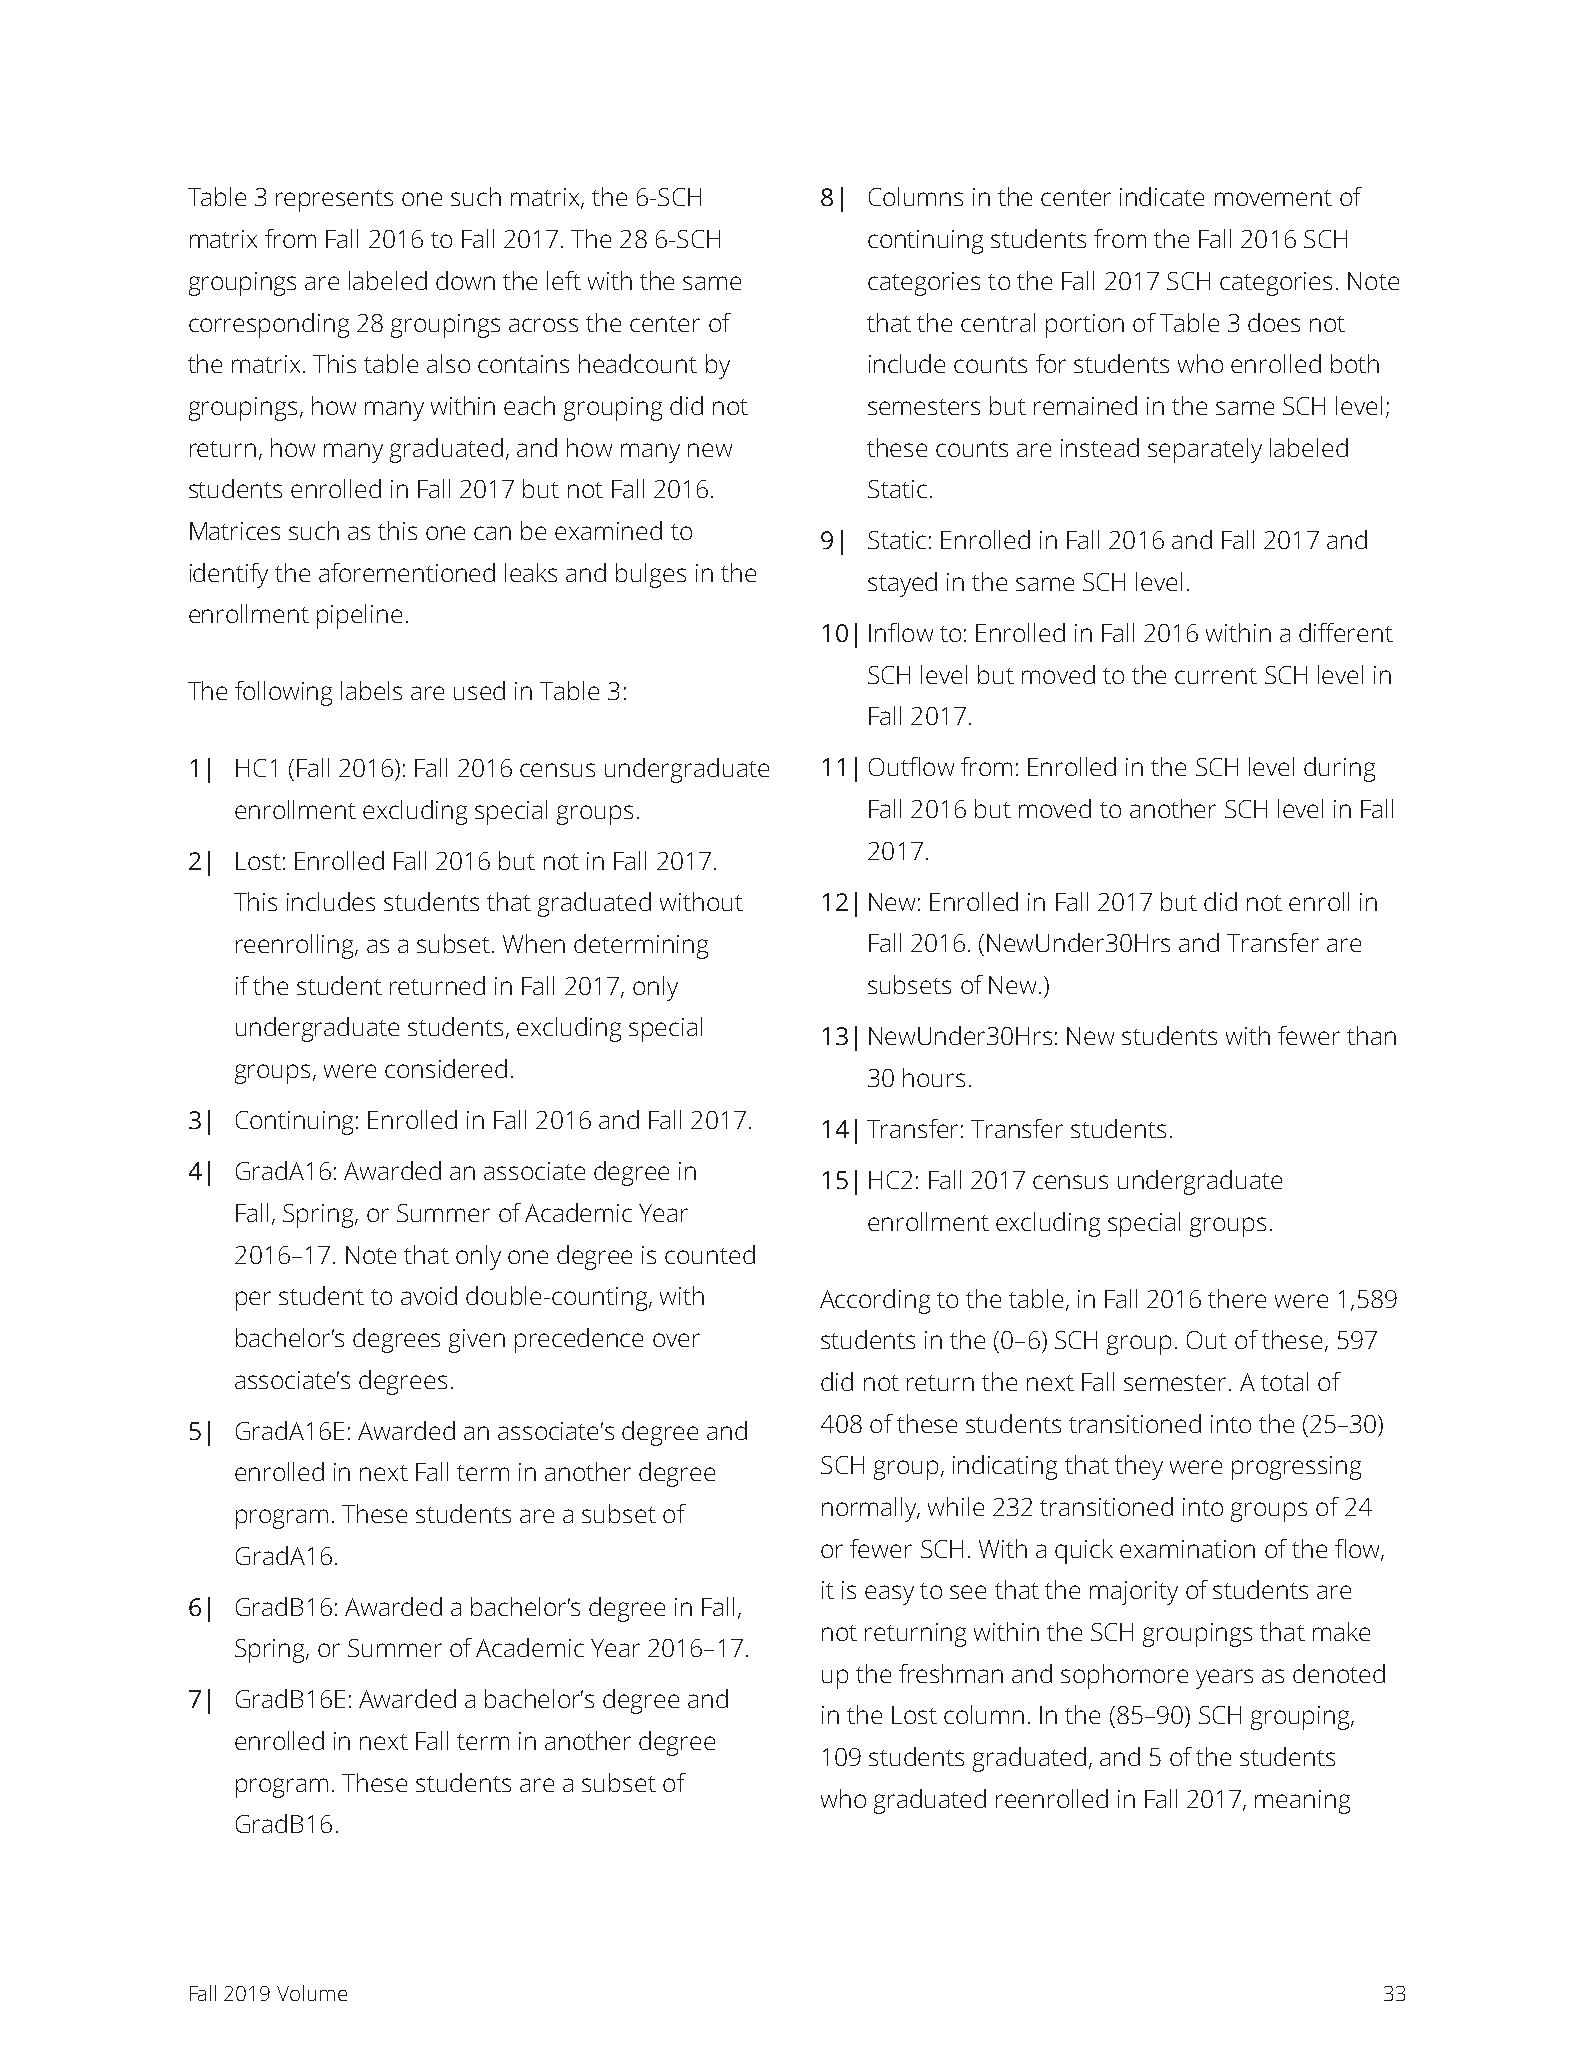  What do you see at coordinates (534, 943) in the image?
I see `When` at bounding box center [534, 943].
